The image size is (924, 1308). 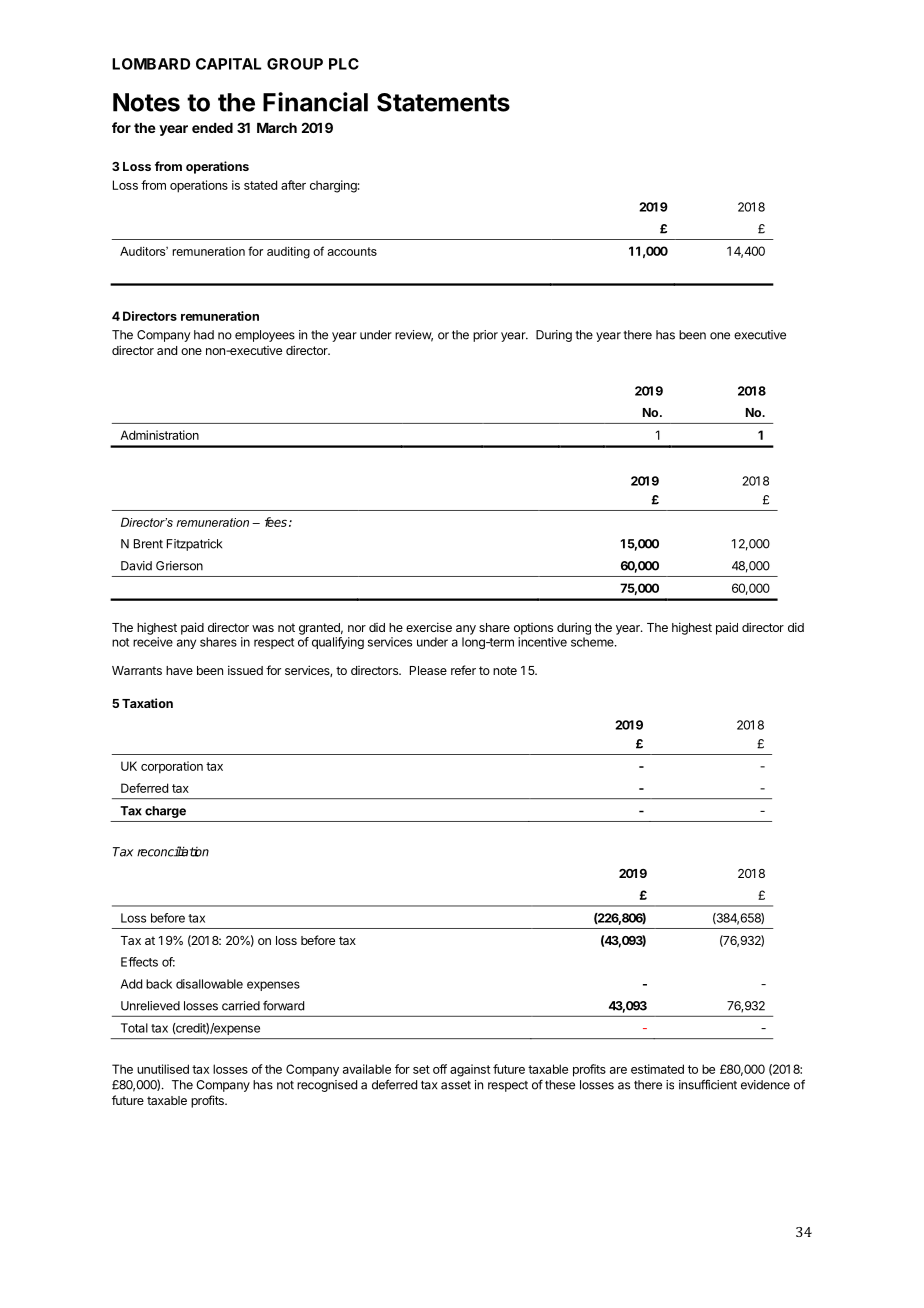 I want to click on exercise, so click(x=429, y=627).
